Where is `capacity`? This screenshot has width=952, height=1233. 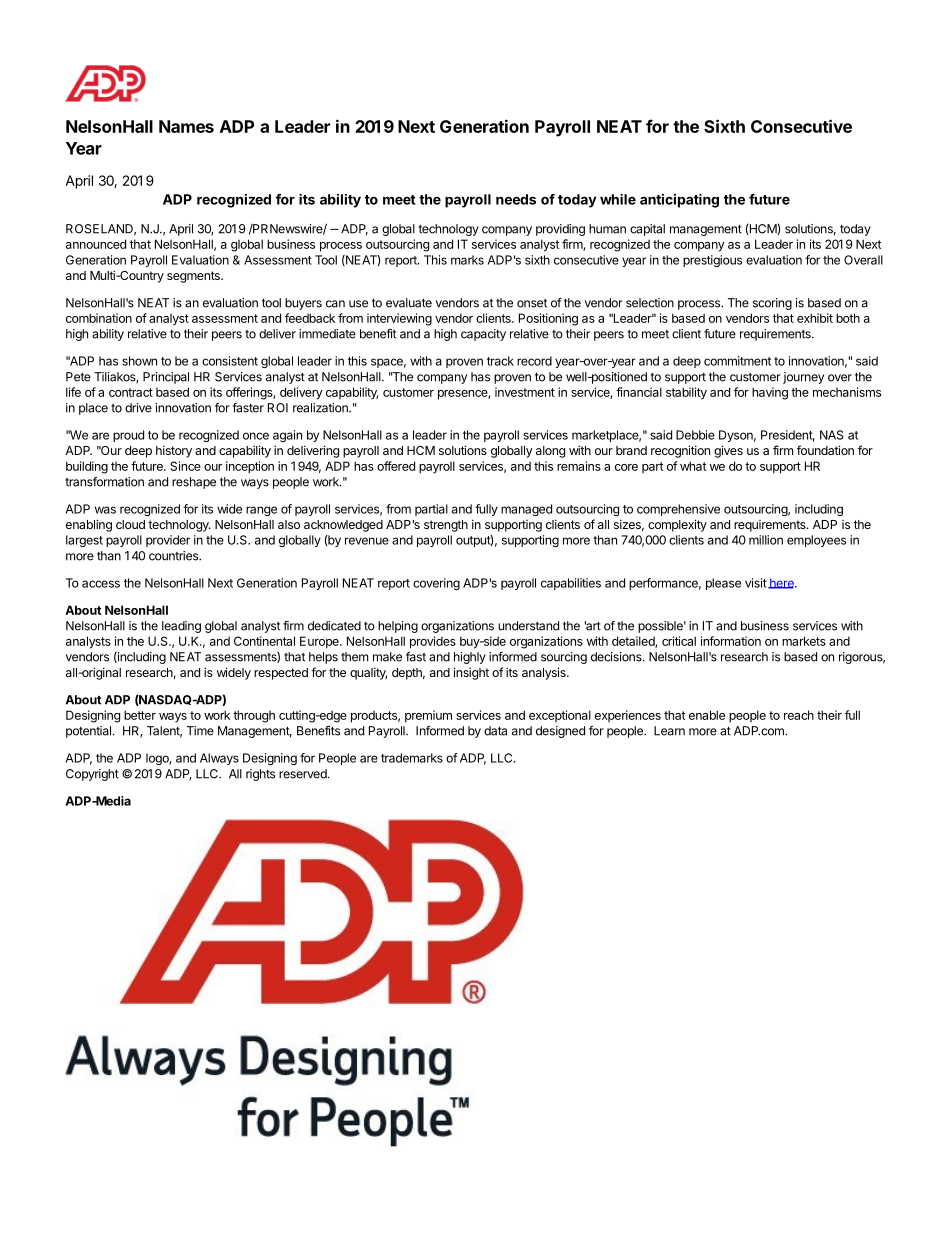
capacity is located at coordinates (483, 335).
